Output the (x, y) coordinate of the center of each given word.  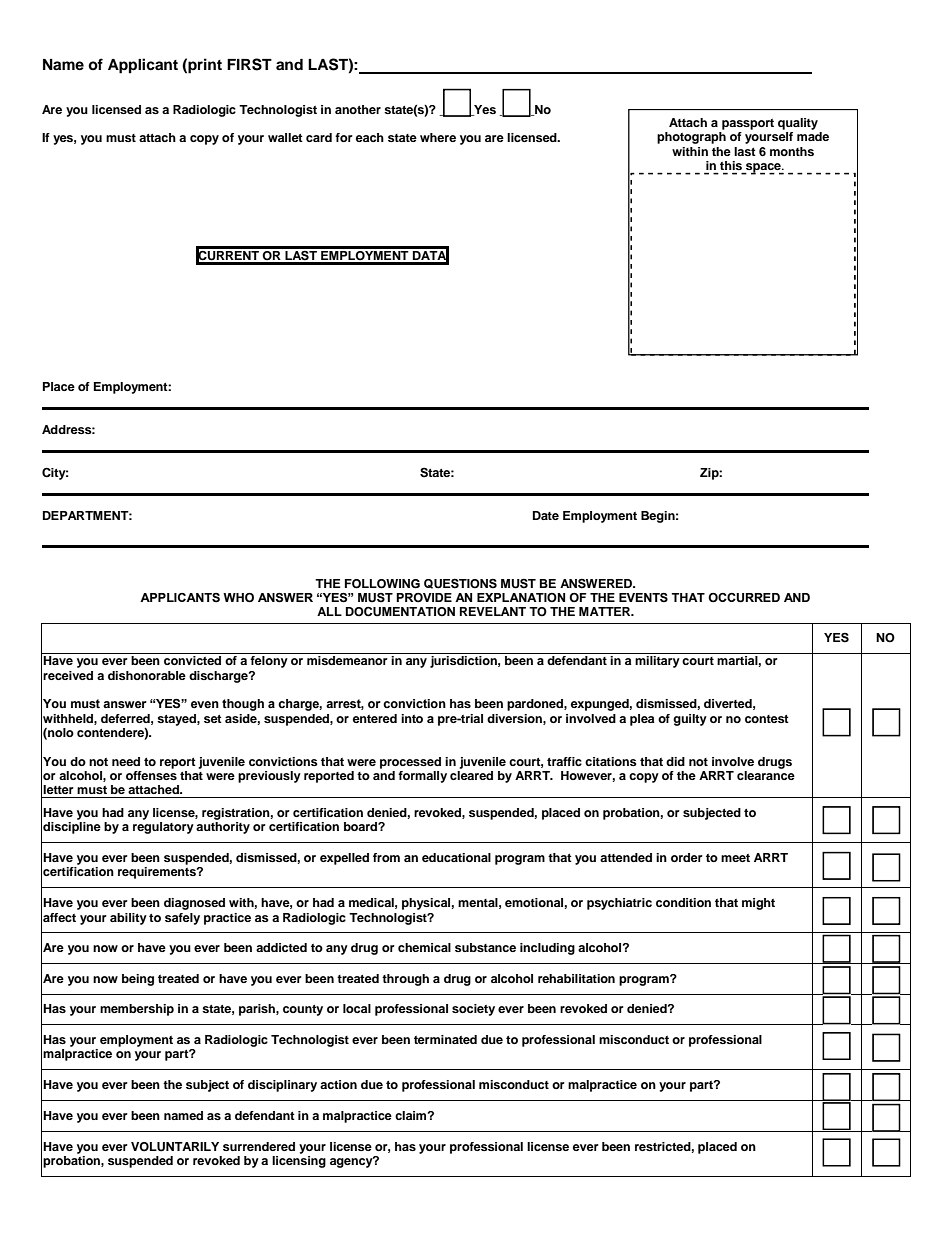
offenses (151, 774)
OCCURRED (744, 598)
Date (546, 515)
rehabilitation (576, 978)
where (438, 137)
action (338, 1084)
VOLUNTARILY (175, 1147)
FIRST (249, 64)
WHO (238, 598)
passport (748, 124)
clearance (766, 774)
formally (422, 777)
